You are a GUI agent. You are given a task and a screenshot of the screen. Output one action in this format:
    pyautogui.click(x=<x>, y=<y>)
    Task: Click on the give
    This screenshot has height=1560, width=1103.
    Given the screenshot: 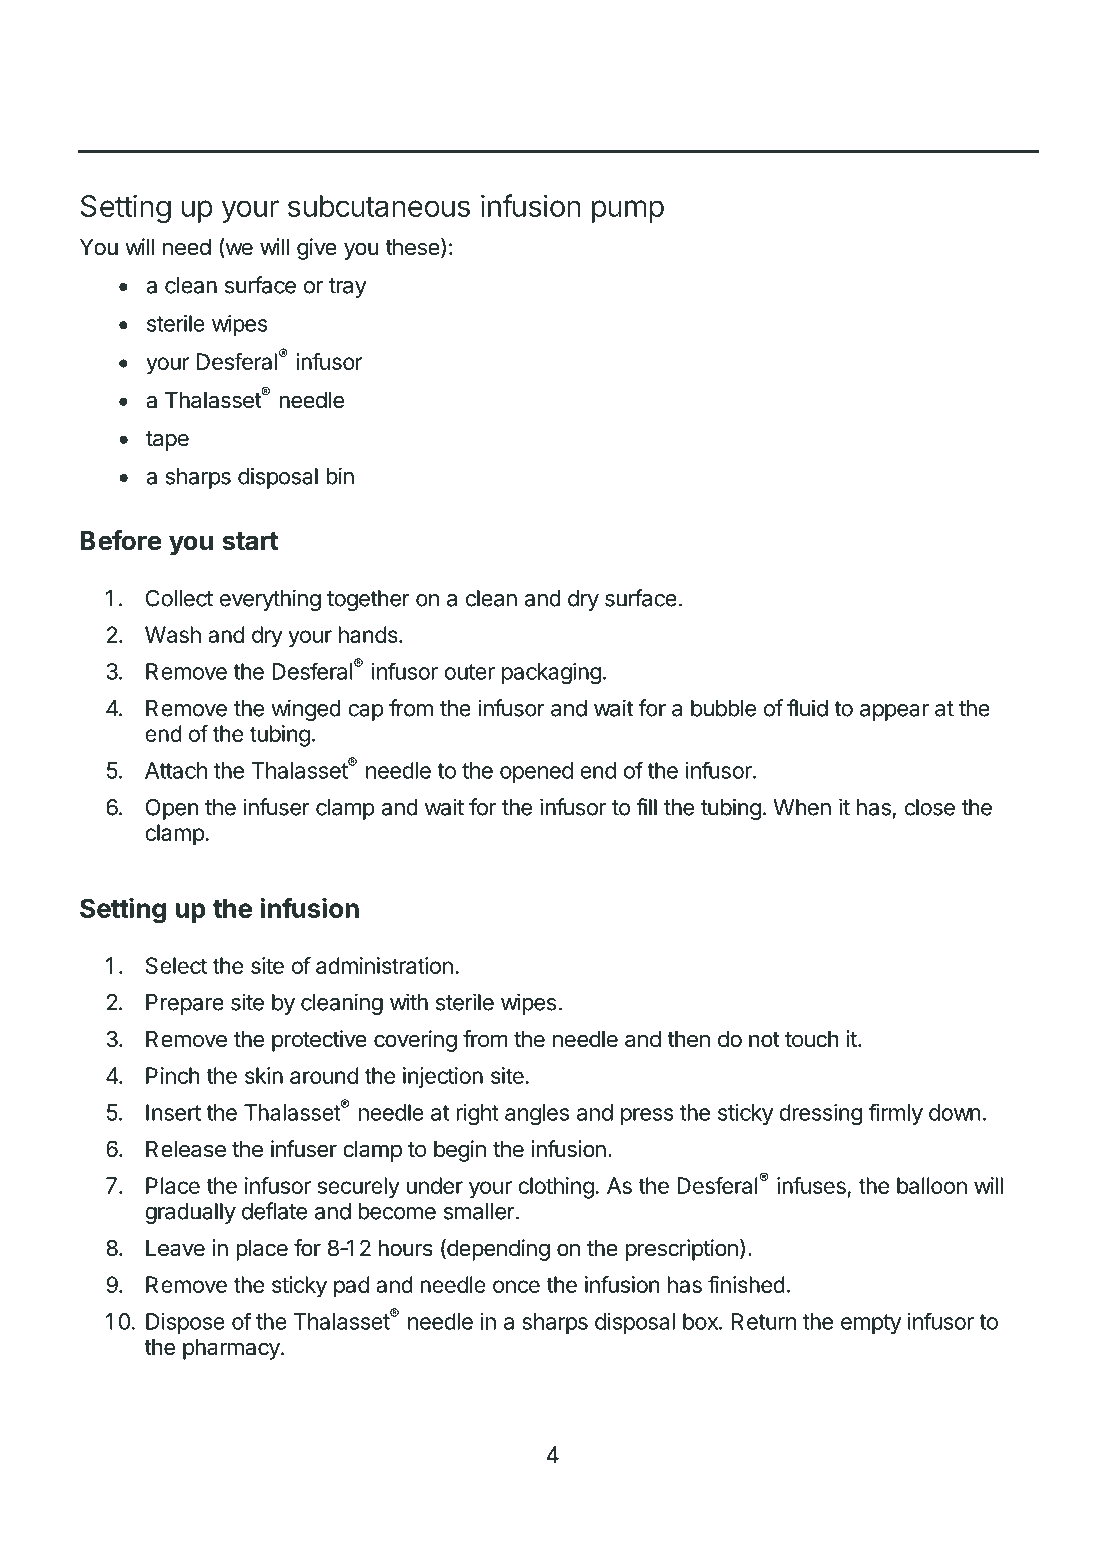 What is the action you would take?
    pyautogui.click(x=317, y=249)
